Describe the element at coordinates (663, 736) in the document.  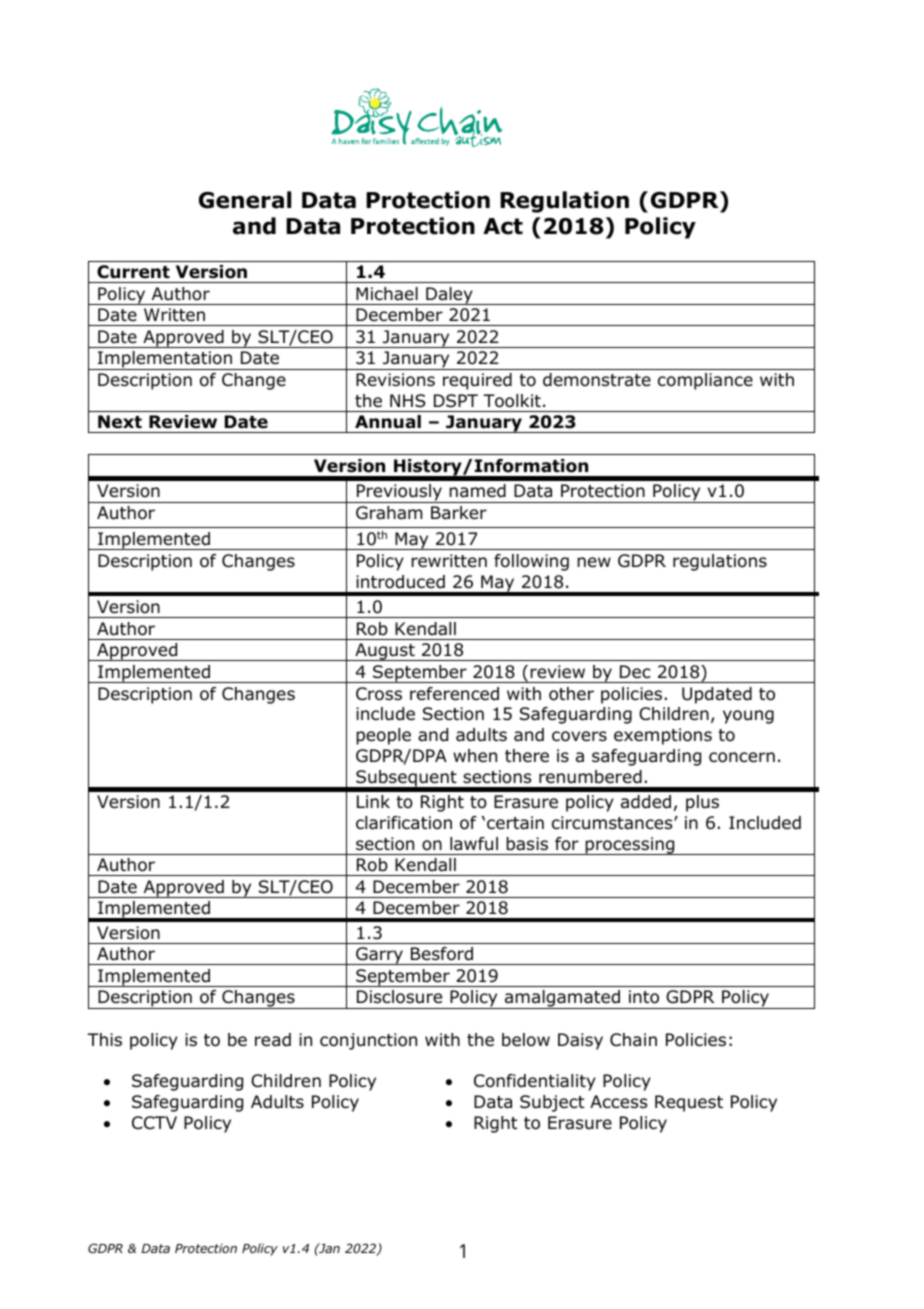
I see `exemptions` at that location.
